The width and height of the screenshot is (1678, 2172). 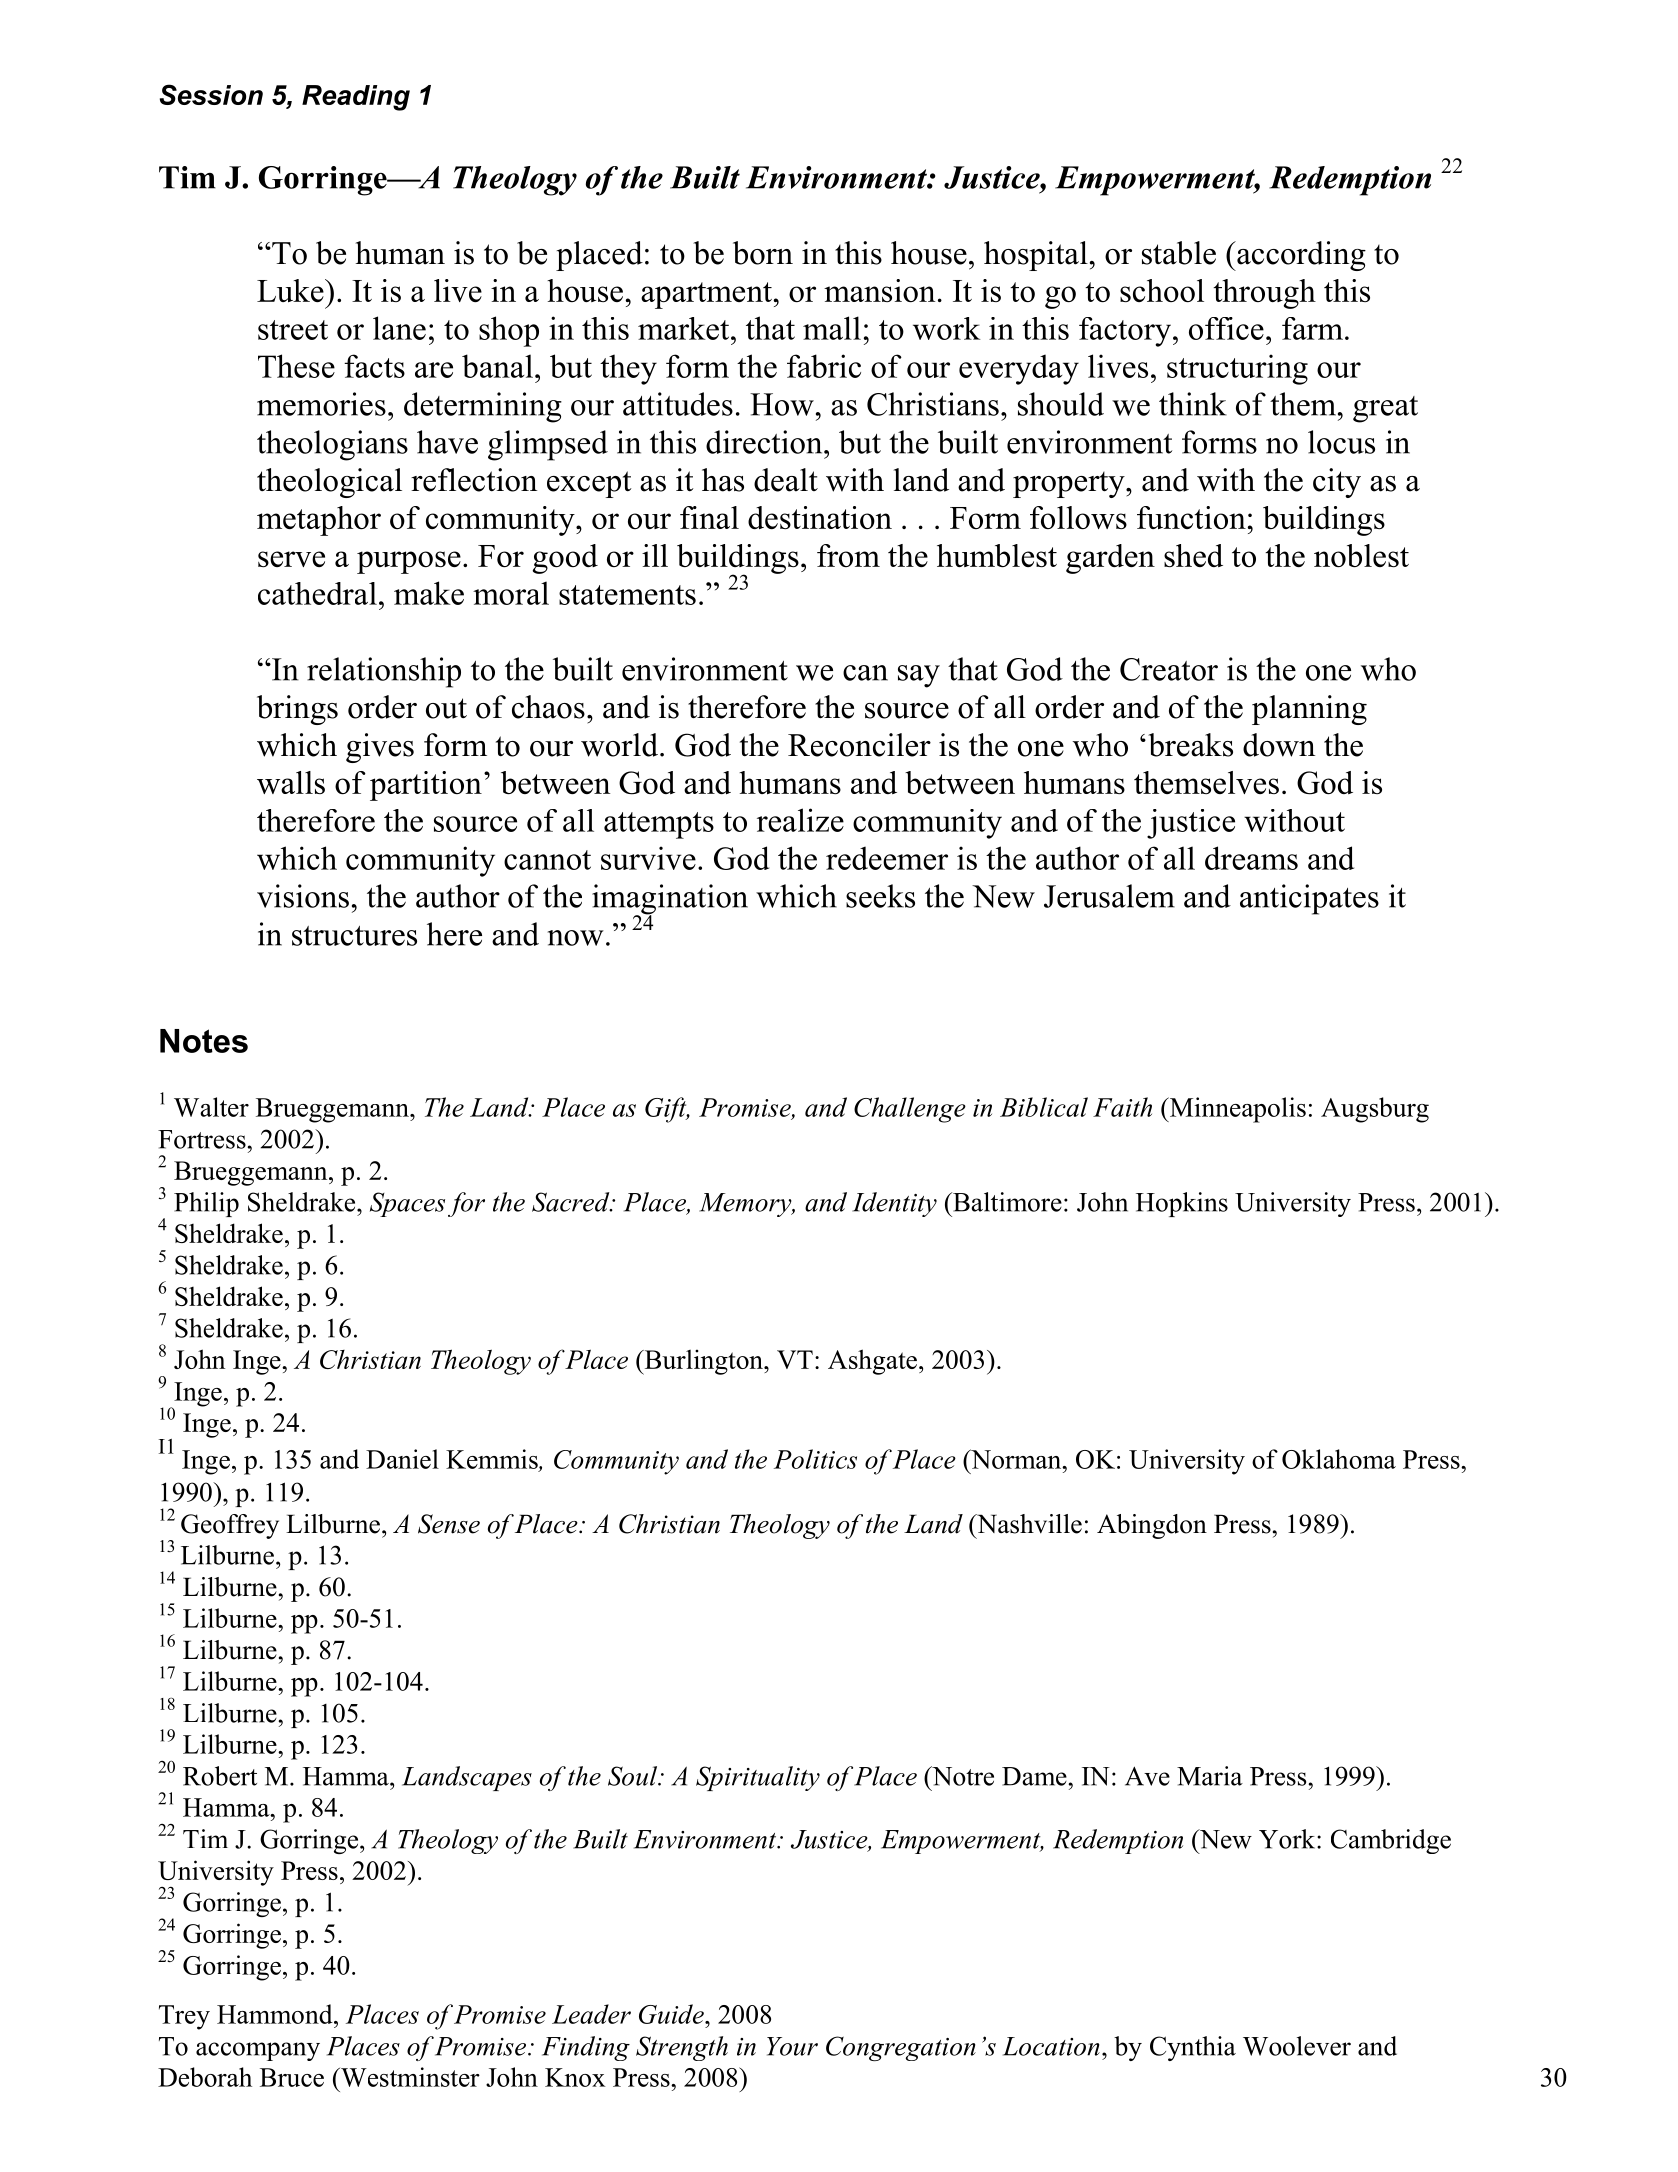 What do you see at coordinates (276, 2014) in the screenshot?
I see `Hammond` at bounding box center [276, 2014].
